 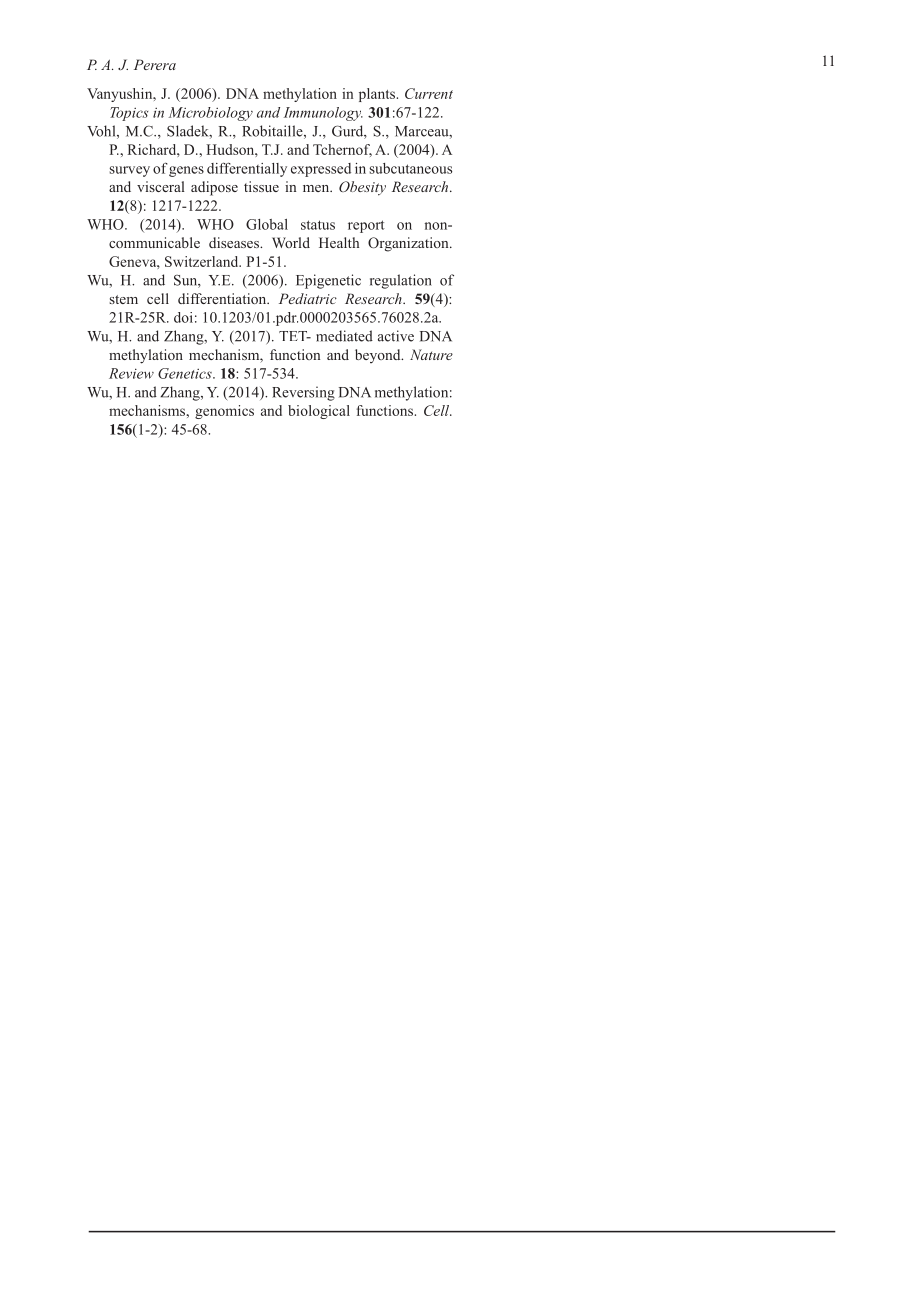 What do you see at coordinates (123, 299) in the screenshot?
I see `stem` at bounding box center [123, 299].
